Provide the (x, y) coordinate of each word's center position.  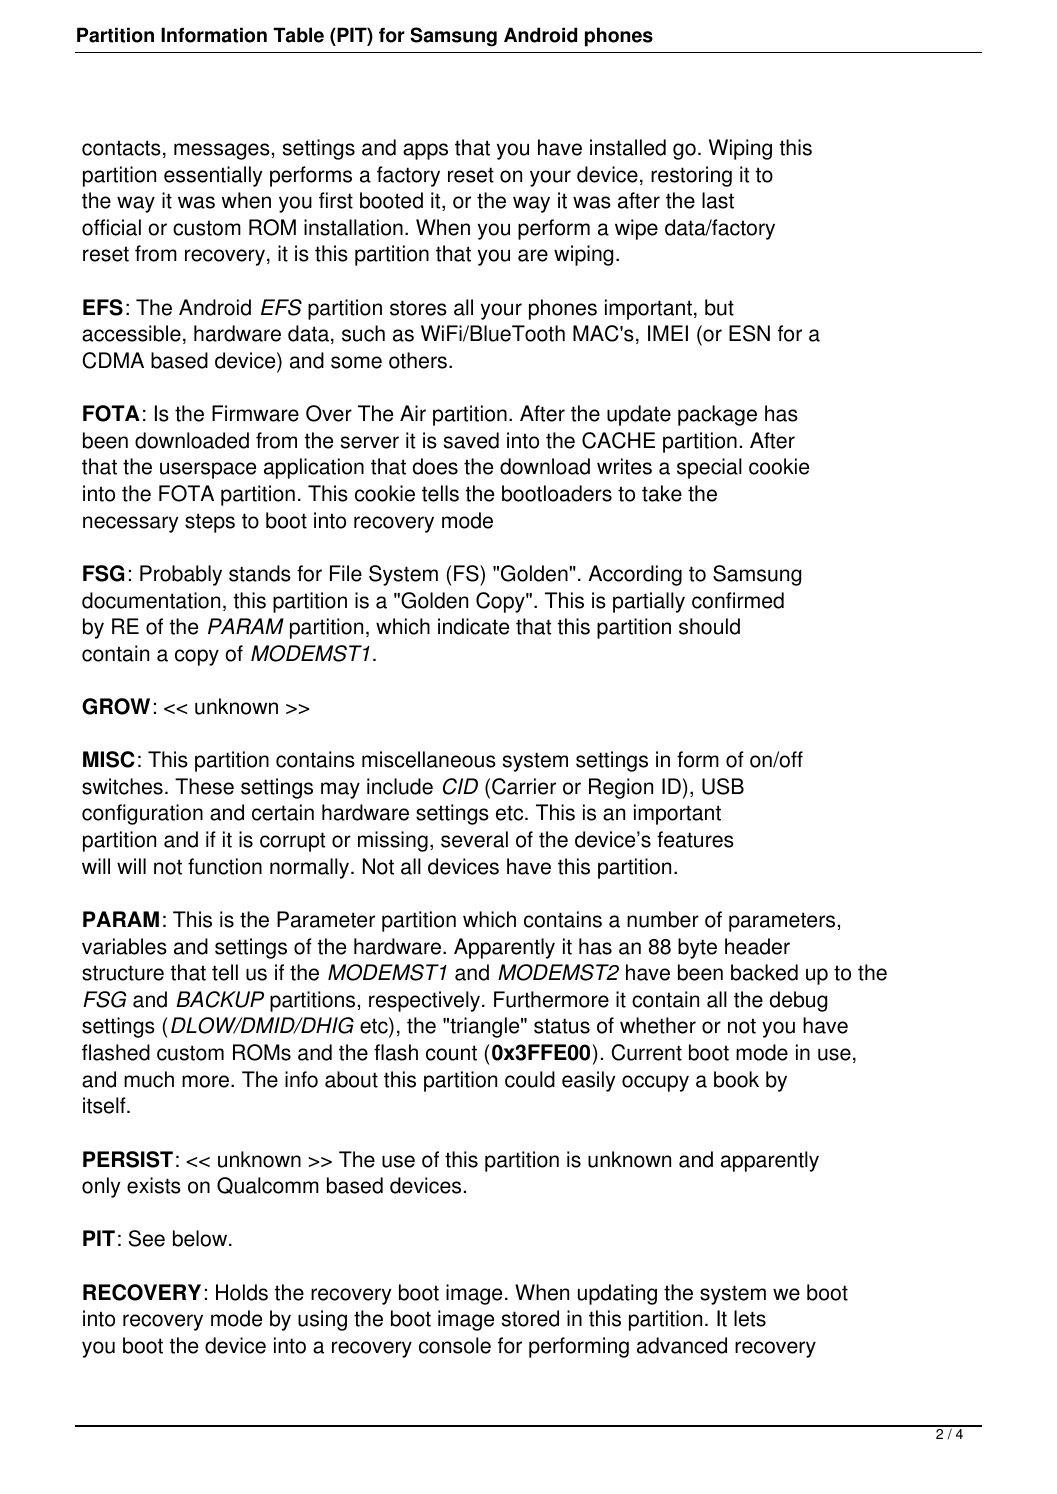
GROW (116, 706)
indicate (473, 626)
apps (425, 151)
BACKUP (220, 999)
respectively (424, 1001)
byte (697, 948)
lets (750, 1318)
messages (222, 151)
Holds (242, 1292)
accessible (131, 333)
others (418, 360)
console (455, 1345)
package (717, 415)
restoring (691, 176)
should (709, 626)
